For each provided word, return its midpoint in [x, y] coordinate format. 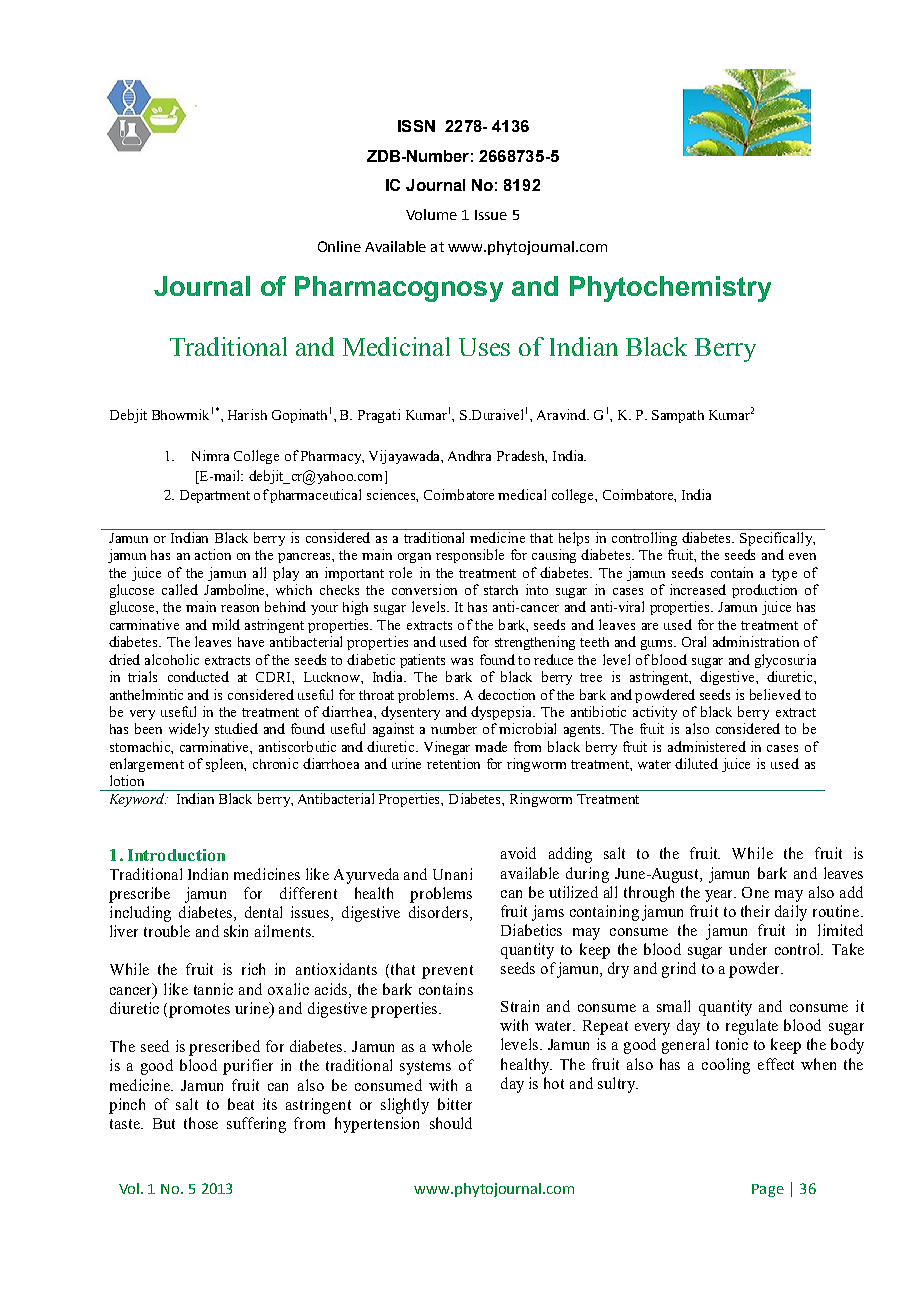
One [755, 892]
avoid [518, 853]
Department [215, 496]
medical [522, 494]
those [201, 1123]
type [784, 575]
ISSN [416, 126]
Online [339, 246]
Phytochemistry [670, 289]
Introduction [176, 855]
